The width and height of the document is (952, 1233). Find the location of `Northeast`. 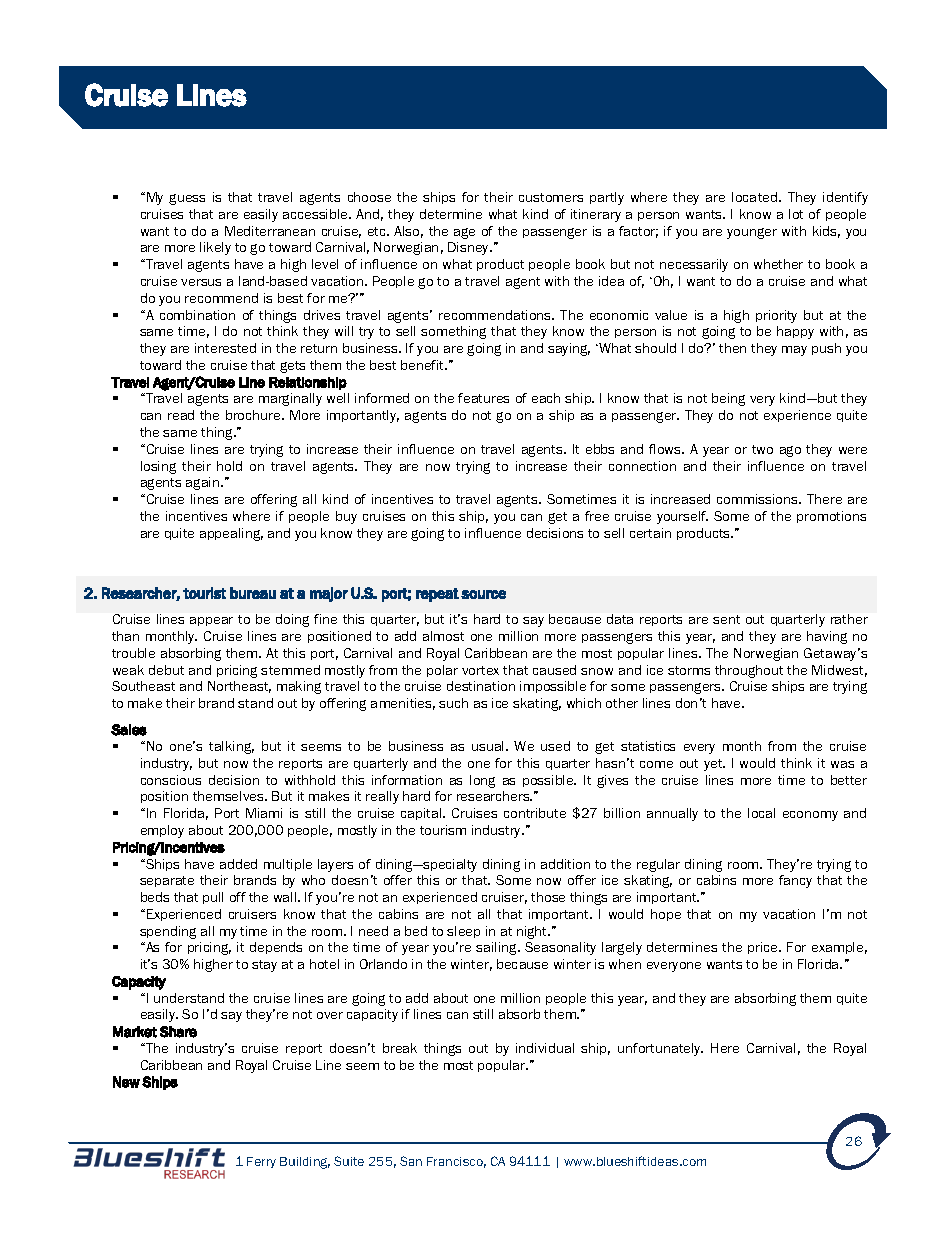

Northeast is located at coordinates (239, 687).
